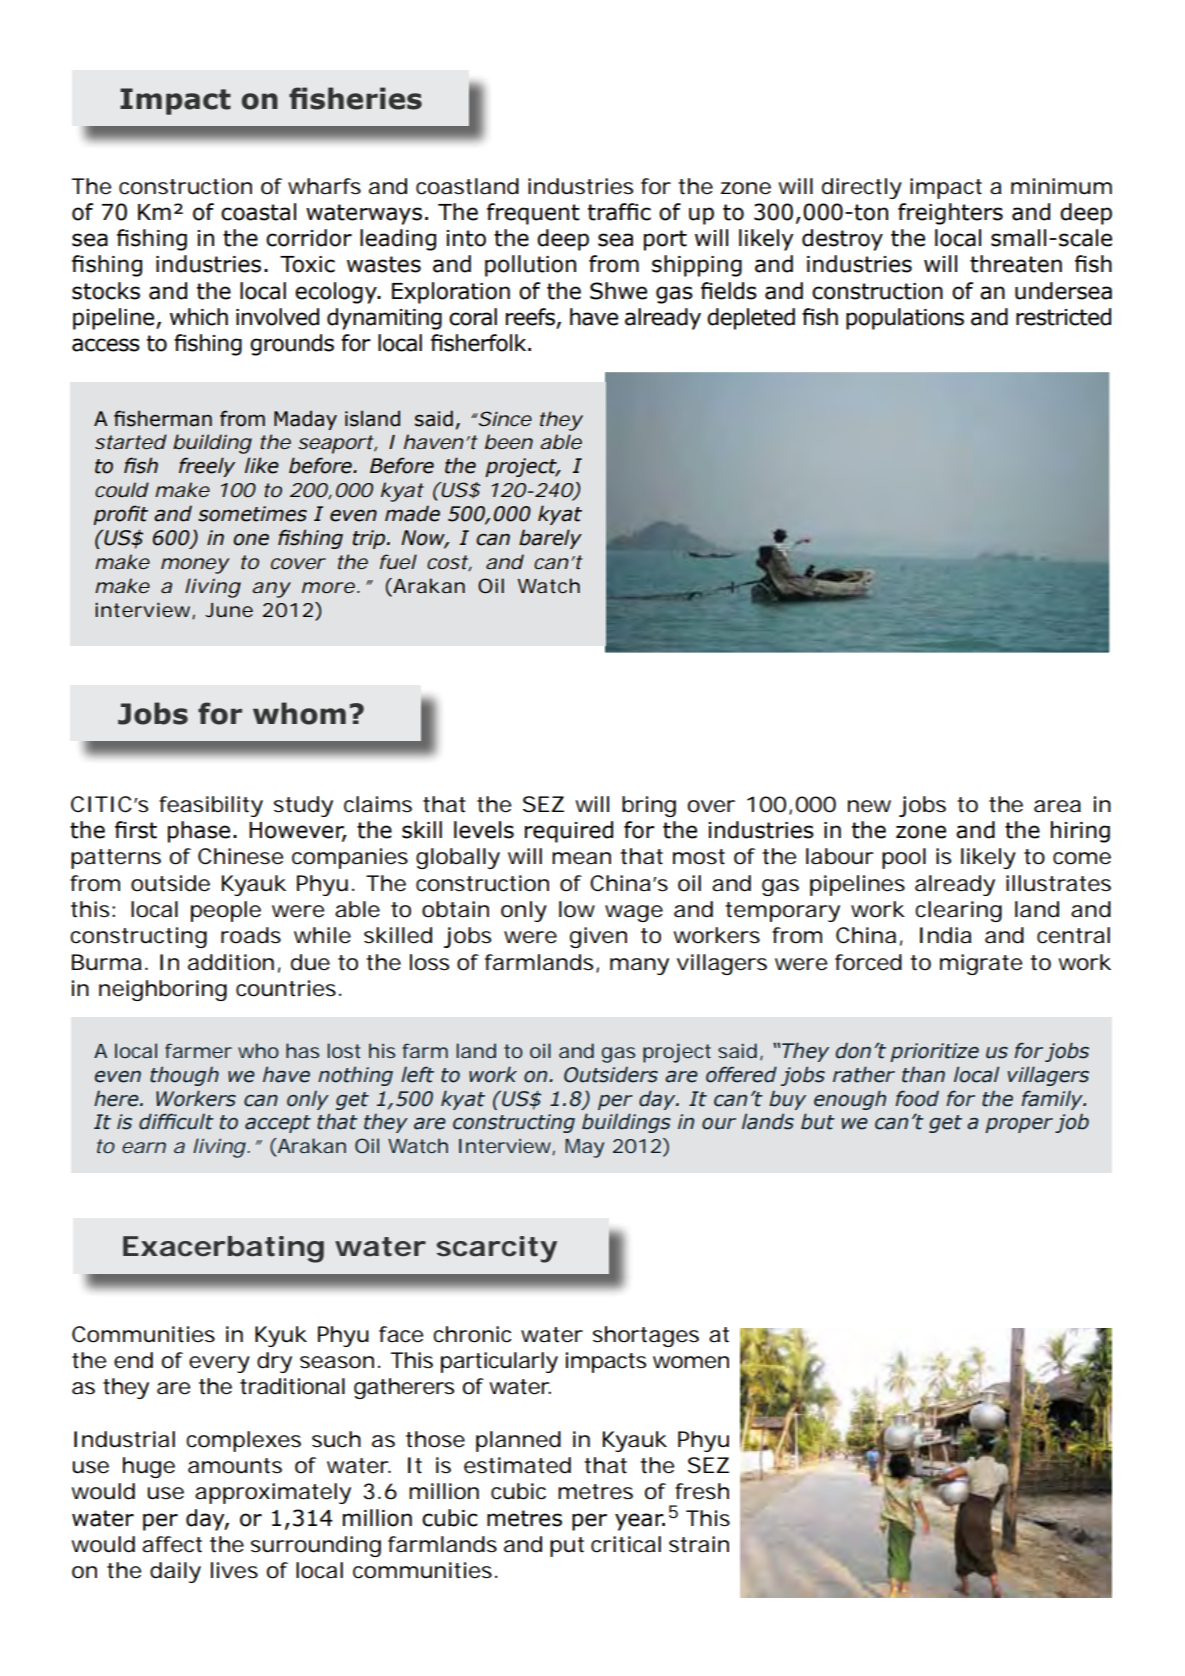 This page has width=1185, height=1676. Describe the element at coordinates (258, 212) in the page. I see `coastal` at that location.
